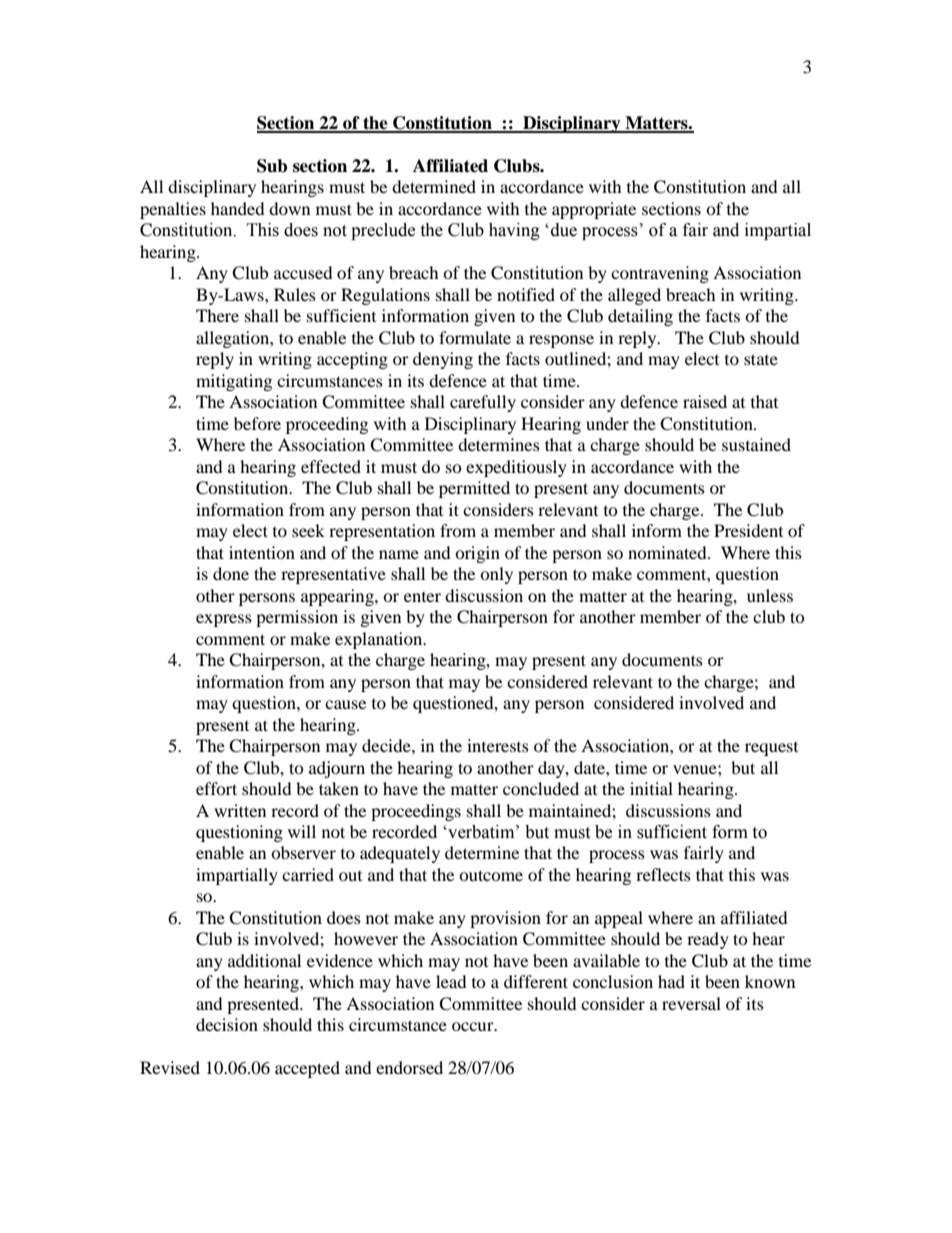 Image resolution: width=952 pixels, height=1233 pixels. What do you see at coordinates (227, 1024) in the document?
I see `decision` at bounding box center [227, 1024].
